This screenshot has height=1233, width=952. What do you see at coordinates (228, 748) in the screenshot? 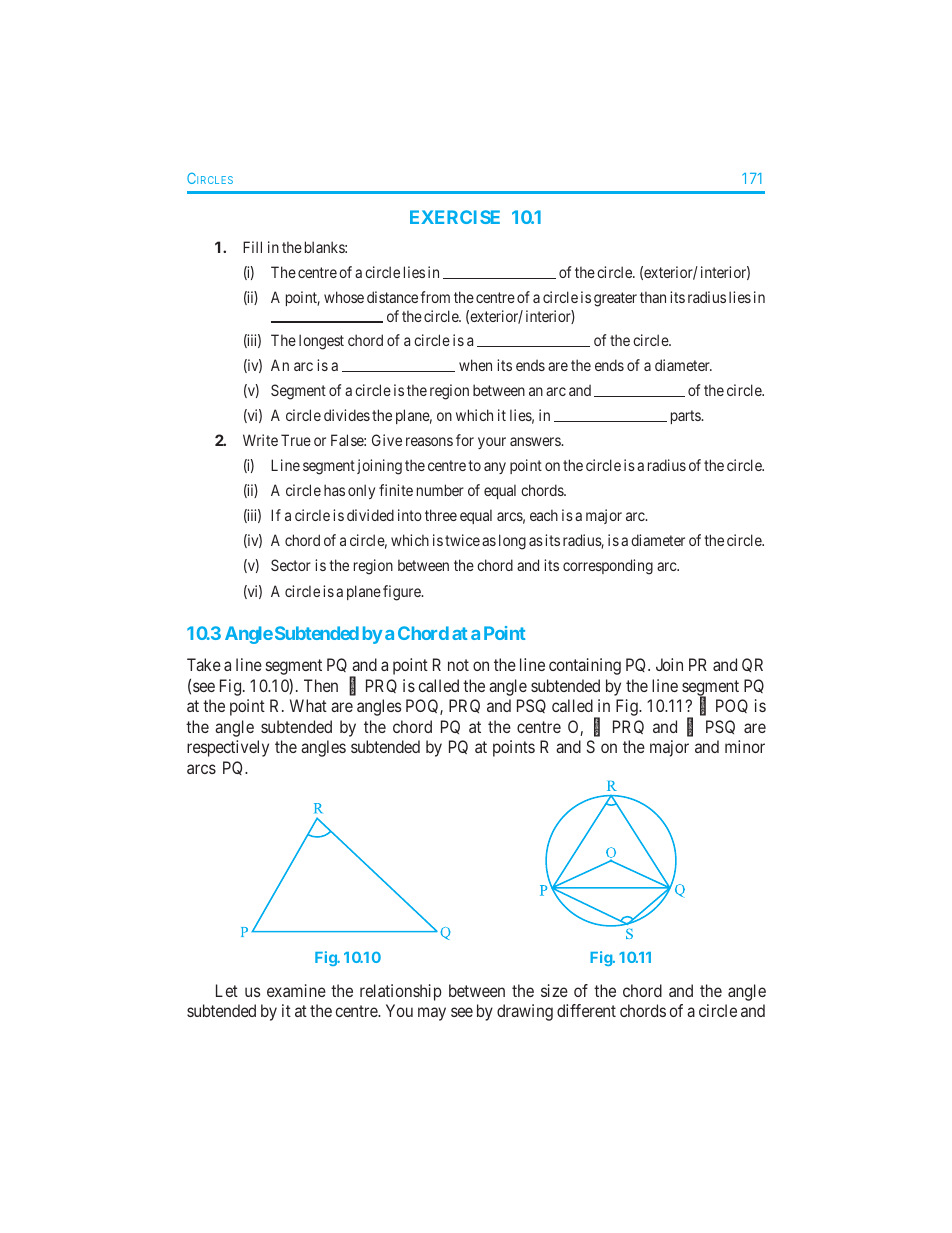
I see `respectively` at bounding box center [228, 748].
